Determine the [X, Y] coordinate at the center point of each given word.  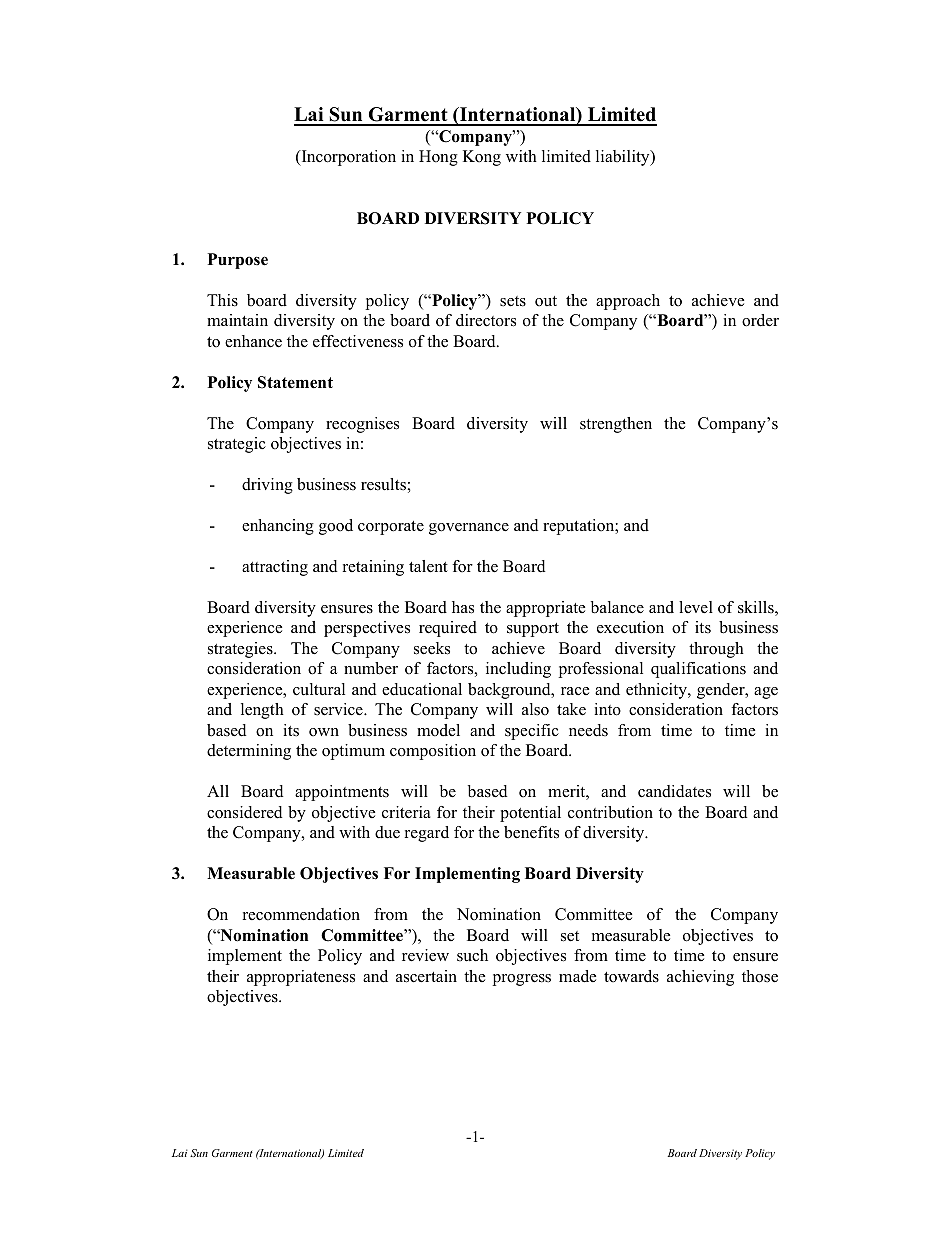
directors [486, 320]
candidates [674, 791]
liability [624, 158]
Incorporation [347, 158]
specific [532, 732]
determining [249, 752]
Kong [482, 158]
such [472, 955]
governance [469, 529]
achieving [700, 978]
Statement [295, 382]
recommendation [301, 914]
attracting [275, 568]
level [696, 607]
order [760, 320]
